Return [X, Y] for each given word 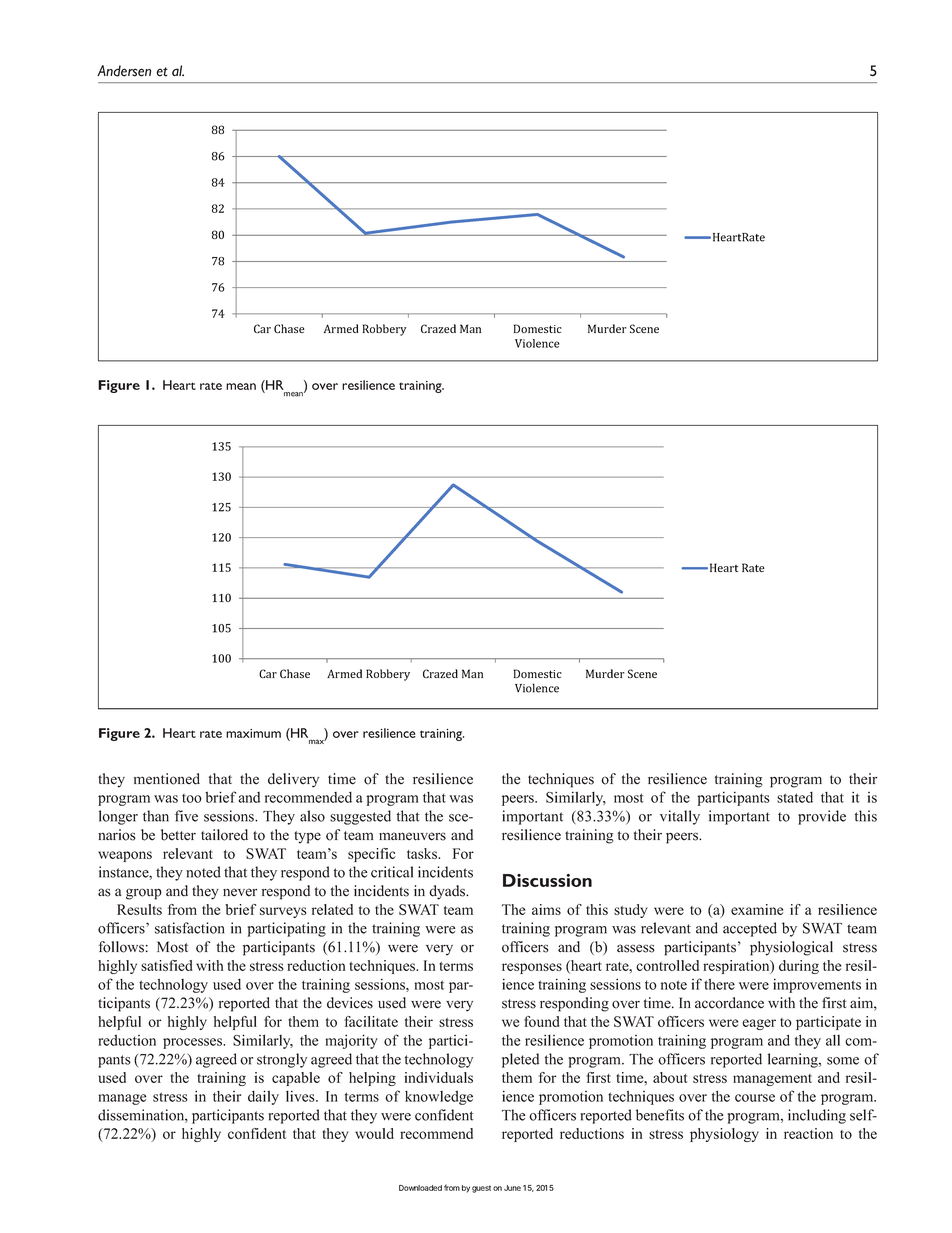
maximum [253, 733]
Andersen [124, 71]
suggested [360, 817]
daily [263, 1097]
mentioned [167, 779]
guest [481, 1189]
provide [822, 817]
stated [795, 797]
